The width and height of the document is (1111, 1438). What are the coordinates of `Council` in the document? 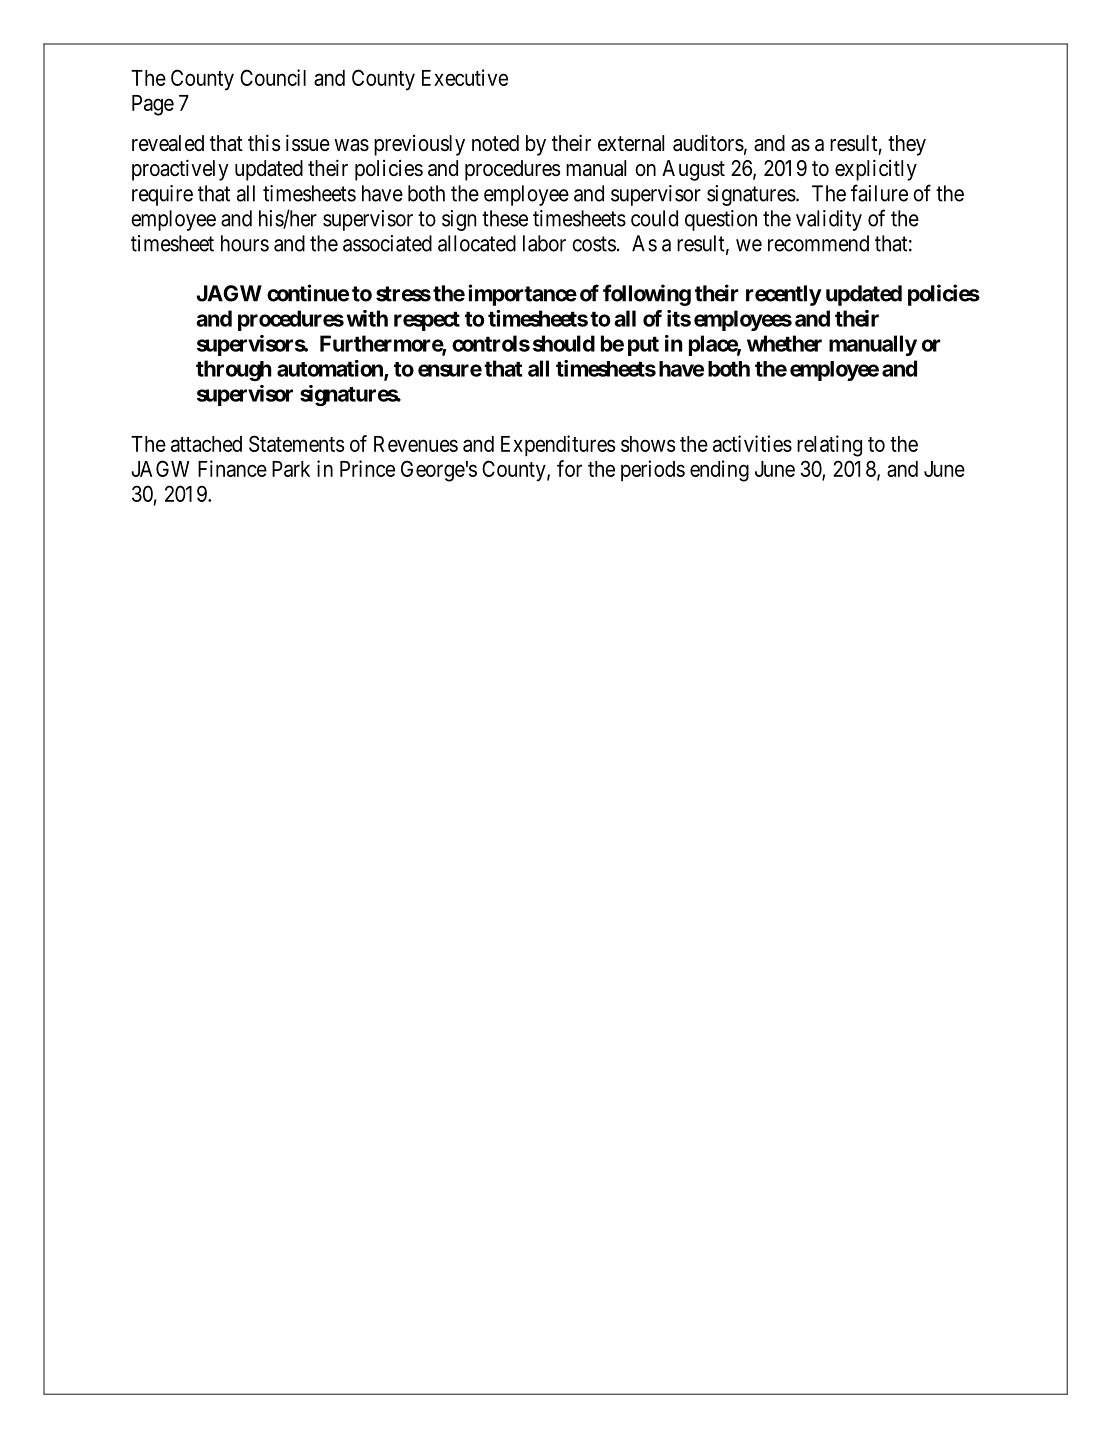 It's located at (273, 77).
